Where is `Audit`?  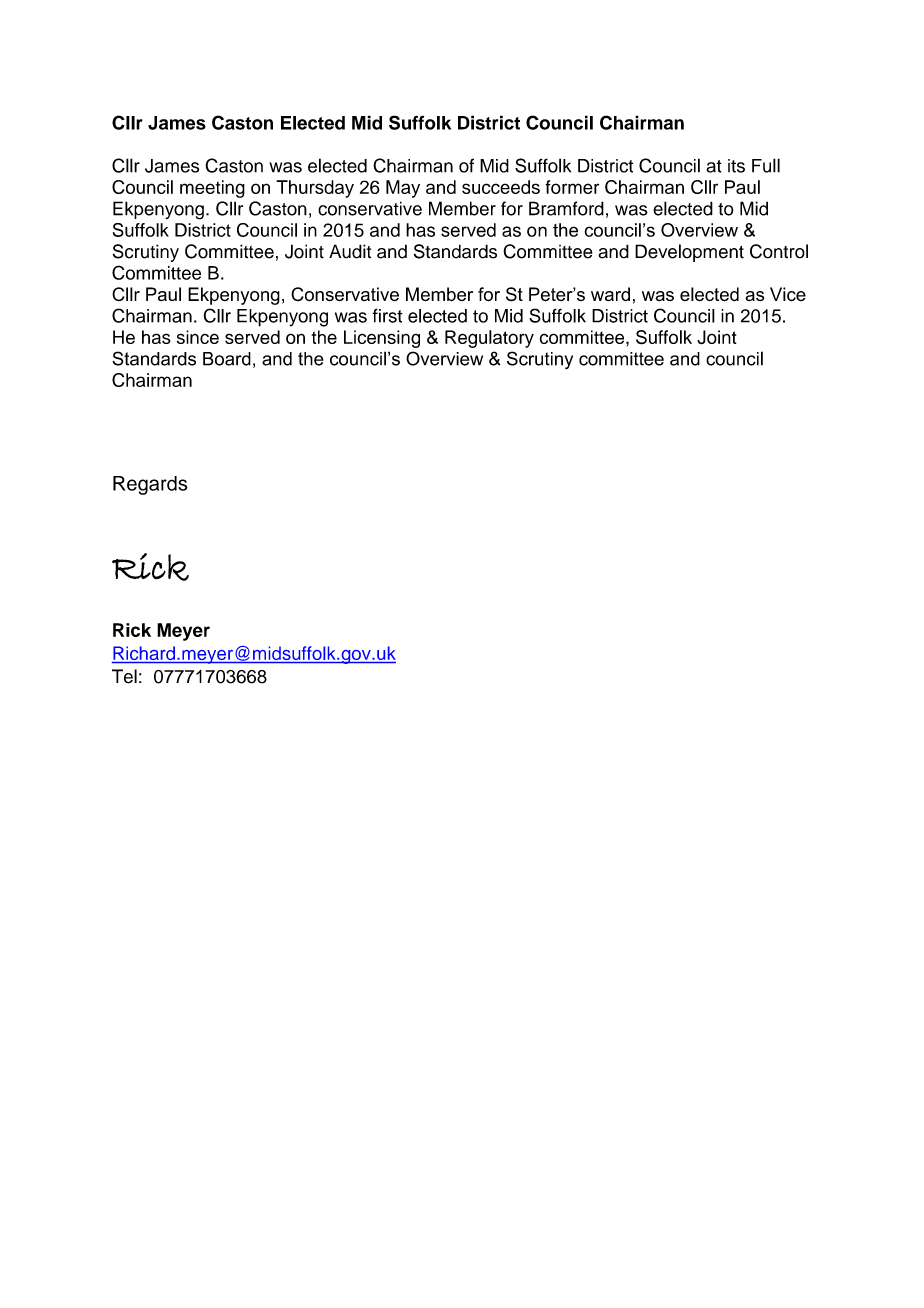
Audit is located at coordinates (350, 251).
